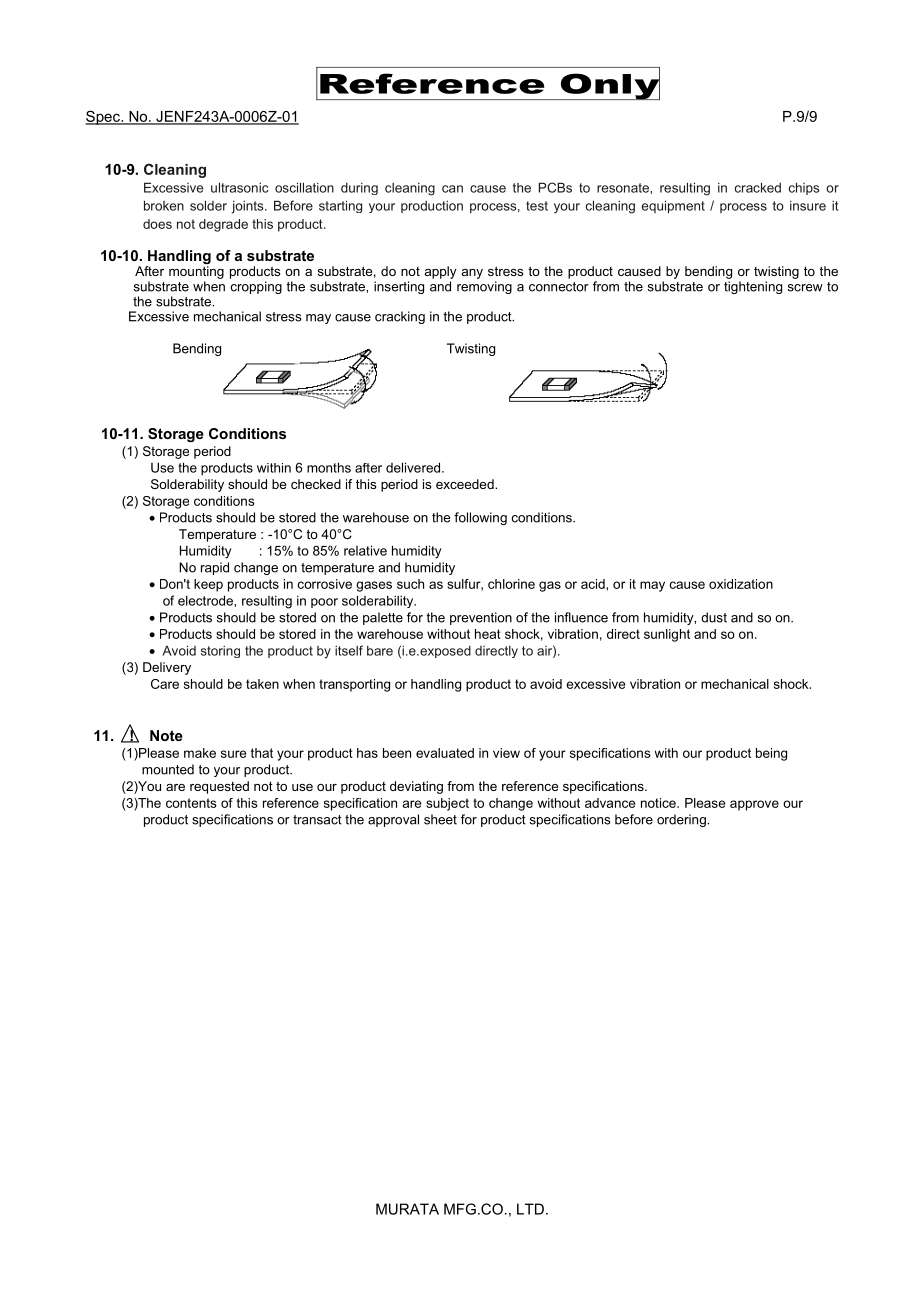  What do you see at coordinates (758, 187) in the page?
I see `cracked` at bounding box center [758, 187].
